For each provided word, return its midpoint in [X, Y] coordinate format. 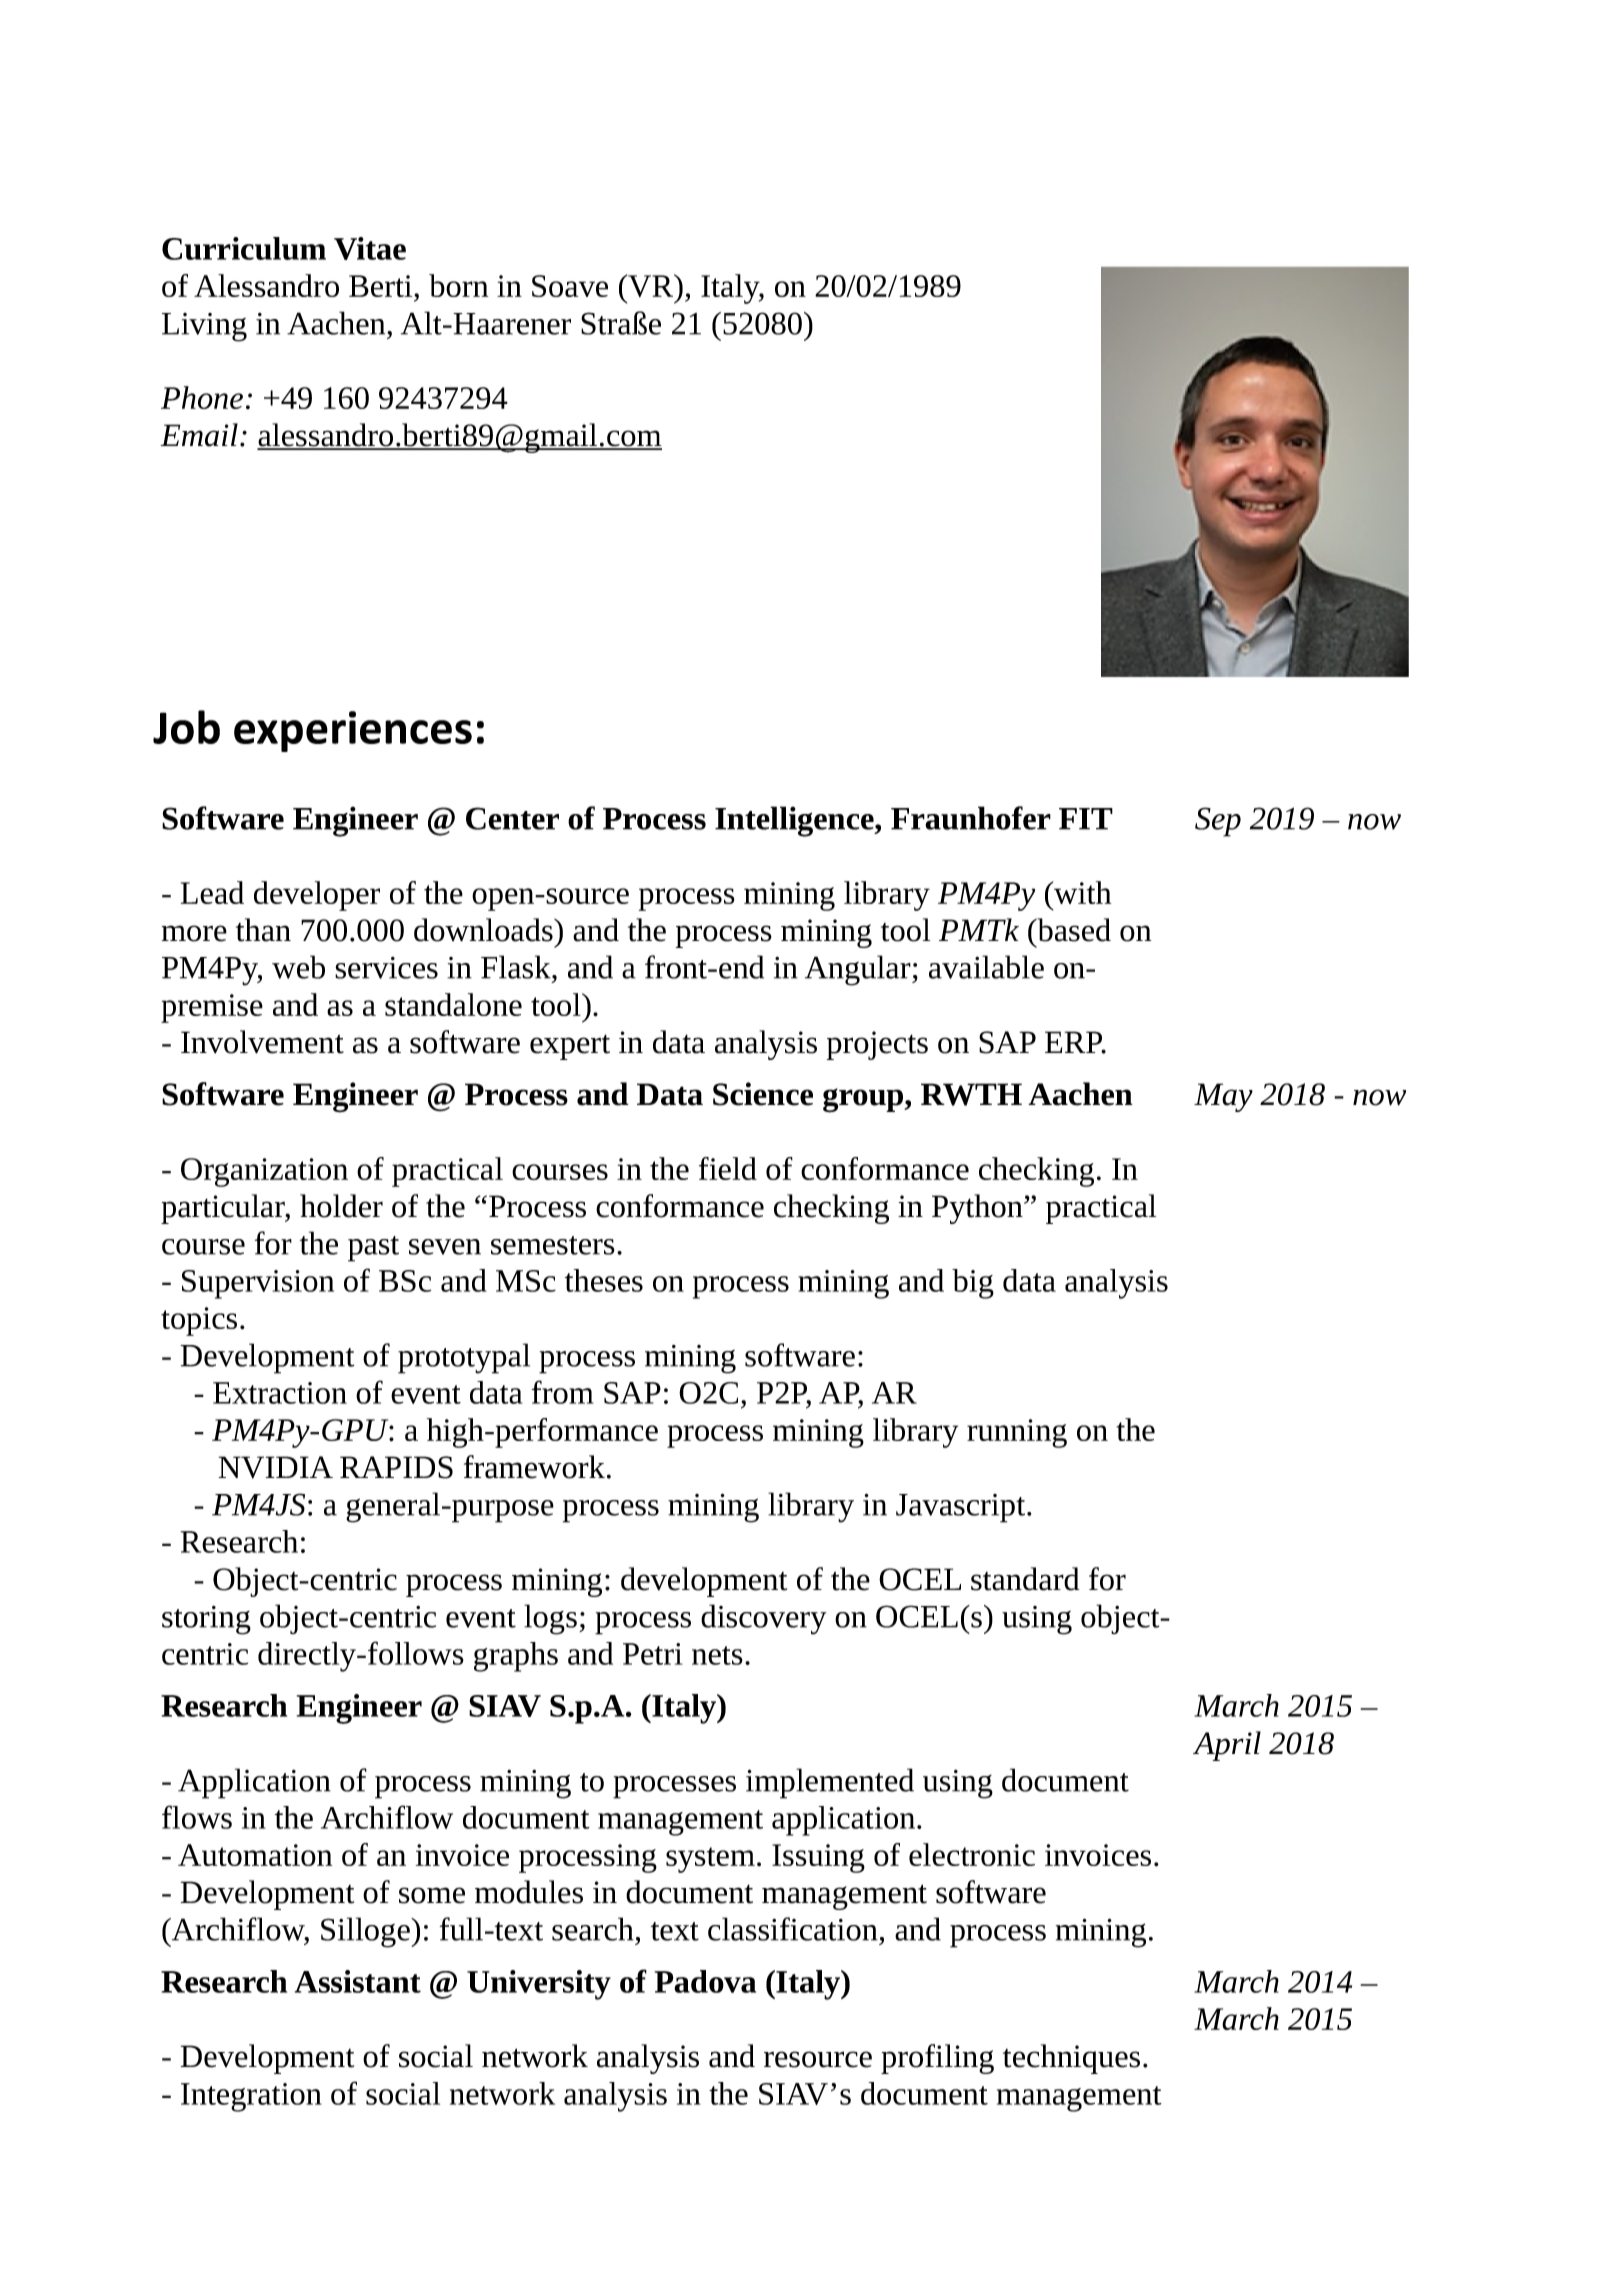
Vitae [370, 248]
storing [206, 1620]
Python [978, 1209]
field [728, 1168]
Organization [264, 1172]
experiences [353, 731]
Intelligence [795, 821]
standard [1025, 1579]
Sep [1218, 822]
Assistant [358, 1981]
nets [717, 1655]
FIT [1086, 819]
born [458, 285]
